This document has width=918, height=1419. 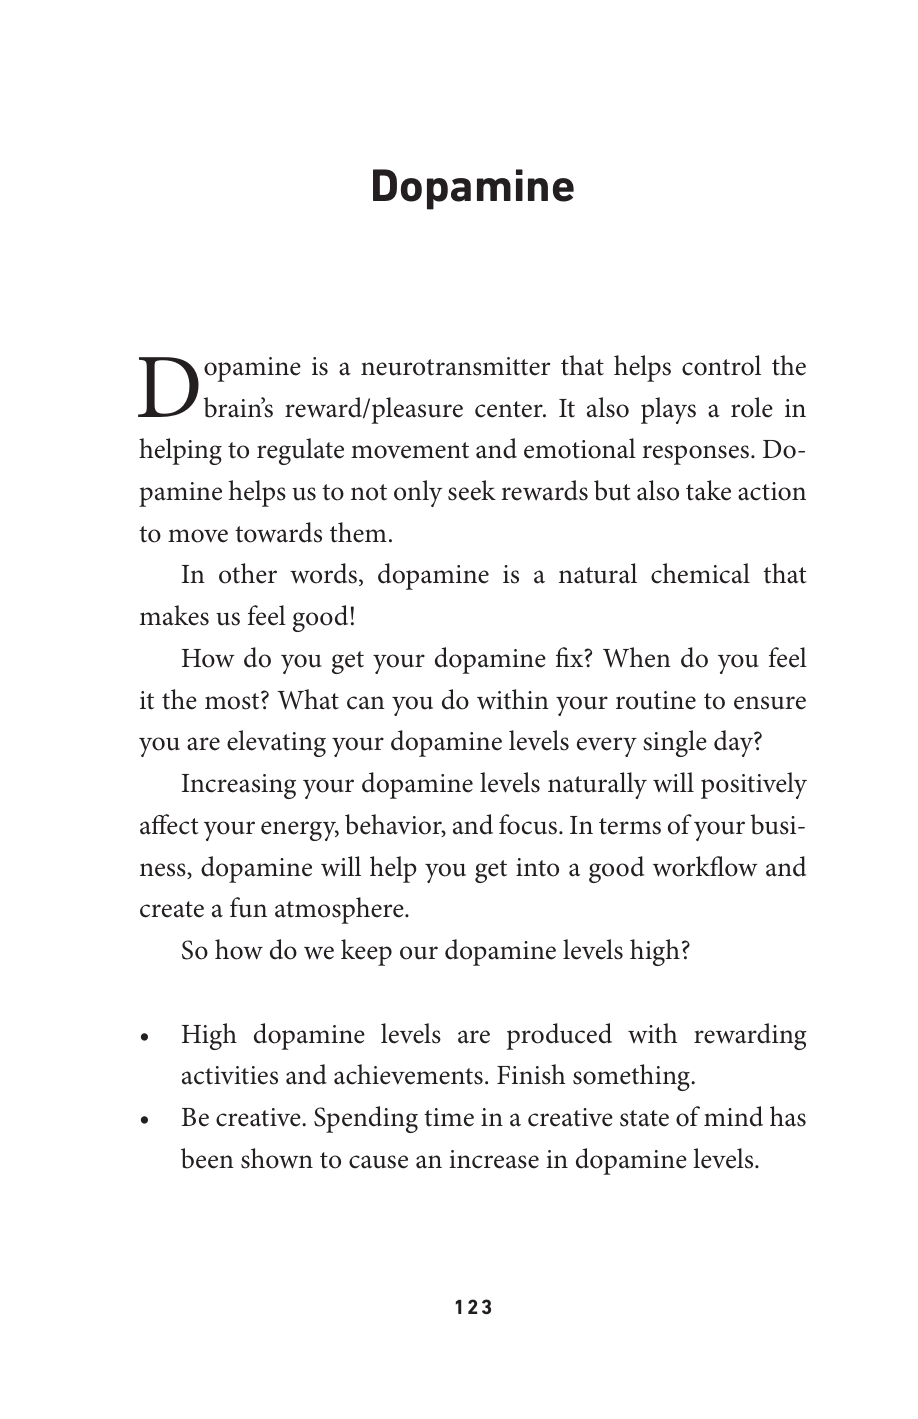 What do you see at coordinates (770, 703) in the document?
I see `ensure` at bounding box center [770, 703].
